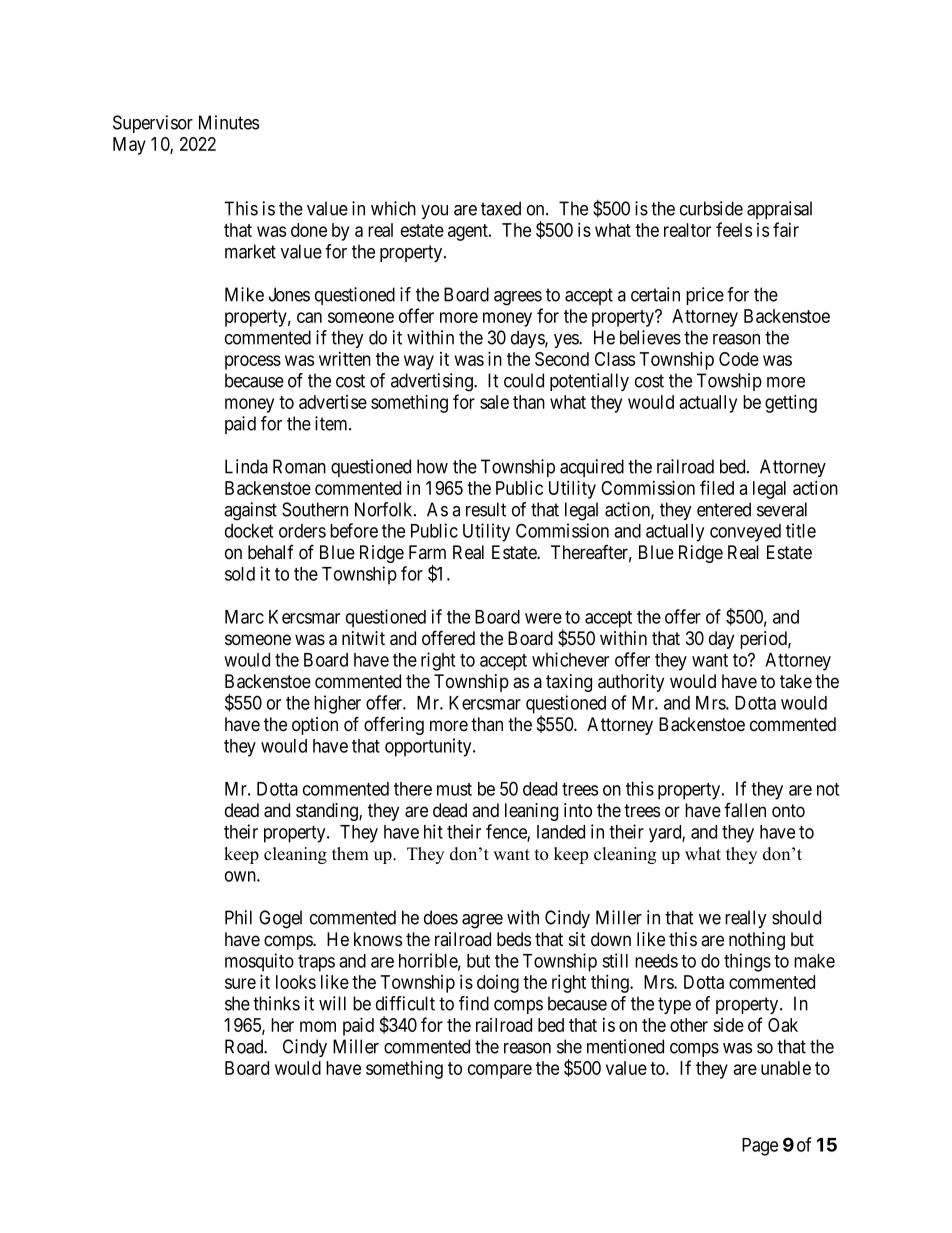  What do you see at coordinates (501, 208) in the document?
I see `taxed` at bounding box center [501, 208].
